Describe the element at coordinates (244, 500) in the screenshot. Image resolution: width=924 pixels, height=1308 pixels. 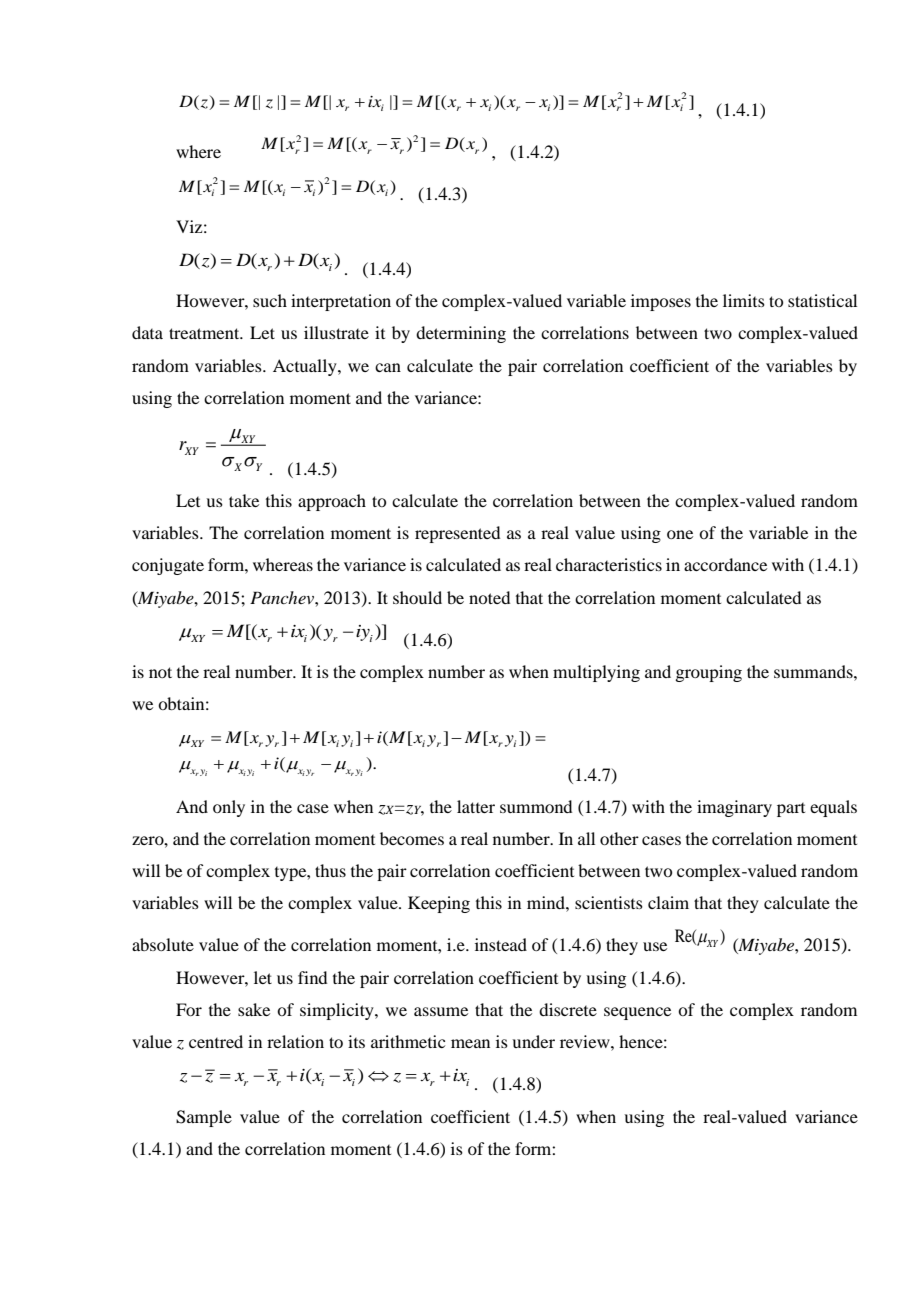
I see `take` at that location.
